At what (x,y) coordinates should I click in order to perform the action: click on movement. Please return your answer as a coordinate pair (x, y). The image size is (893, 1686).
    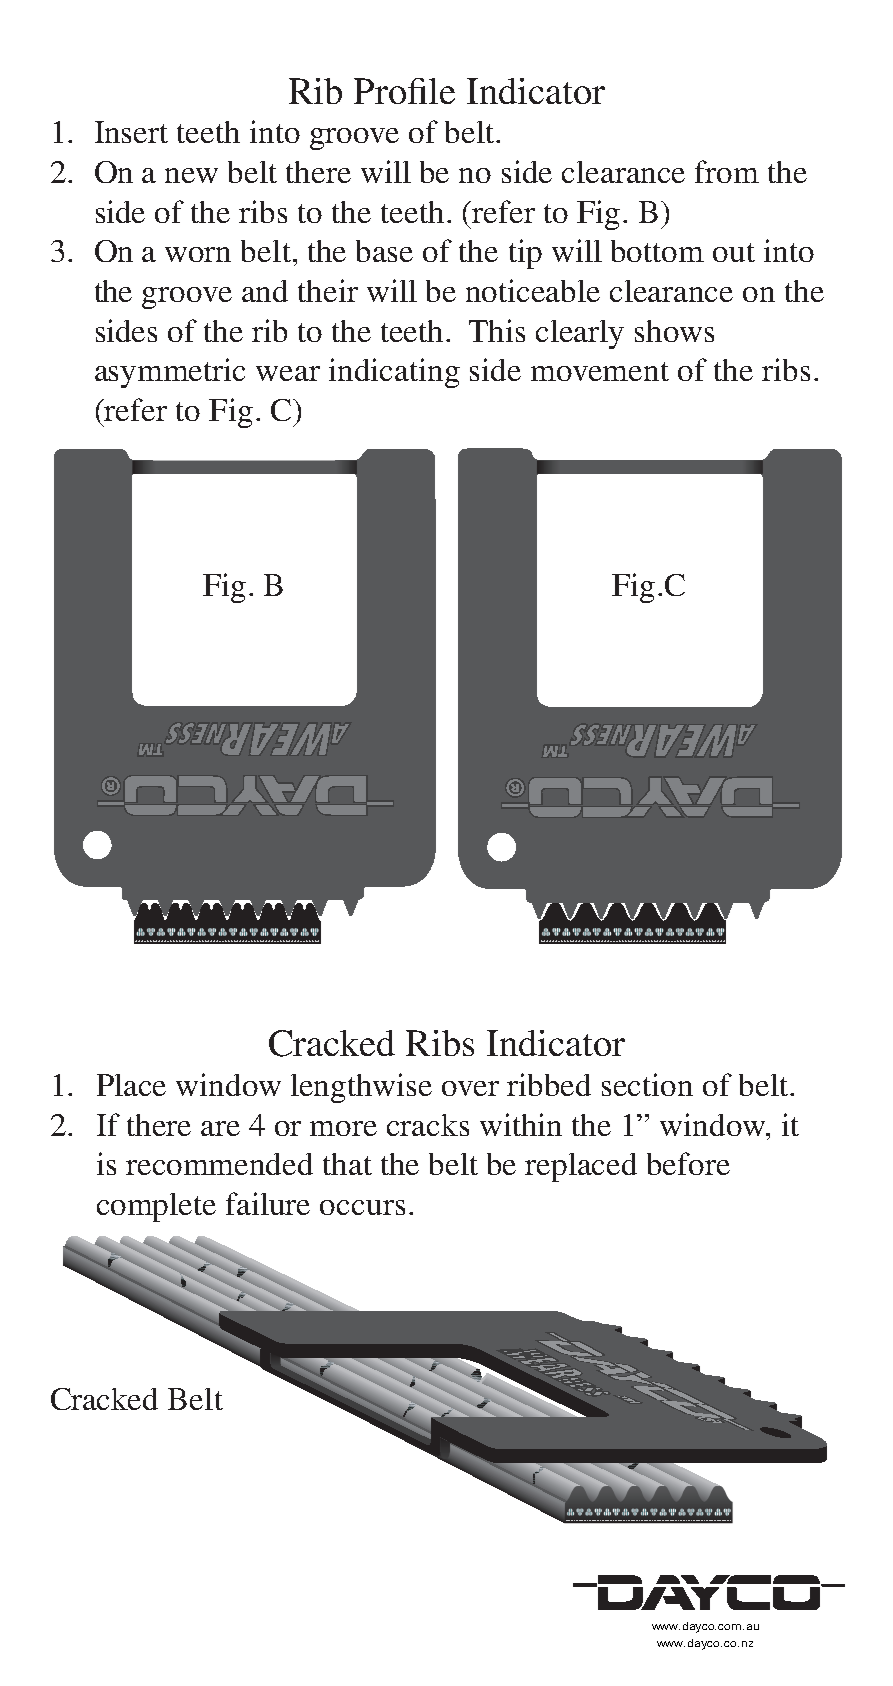
    Looking at the image, I should click on (600, 371).
